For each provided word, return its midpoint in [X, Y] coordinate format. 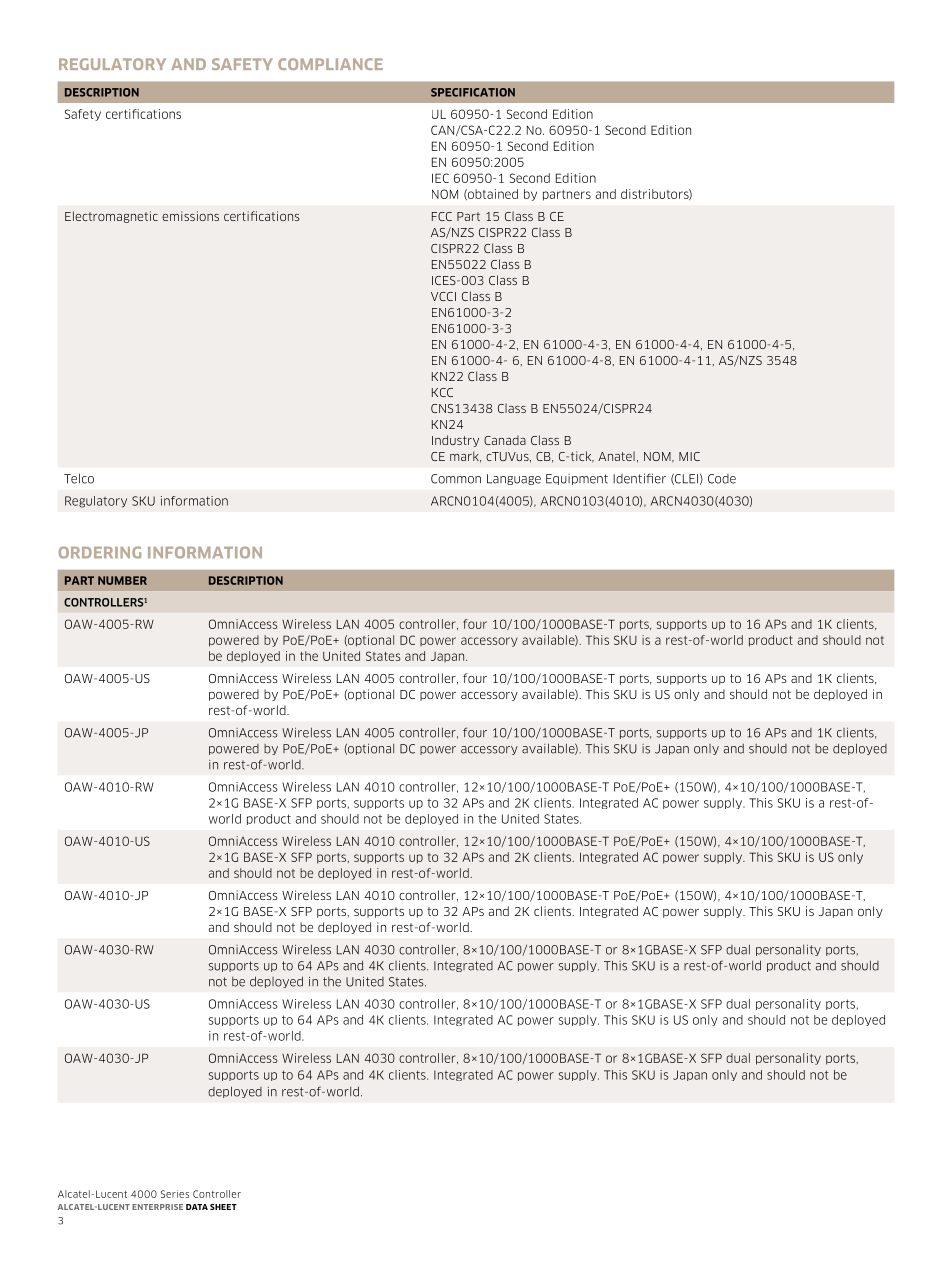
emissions [190, 216]
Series [175, 1194]
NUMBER [122, 580]
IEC [440, 178]
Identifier [639, 478]
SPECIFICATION [473, 92]
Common [456, 479]
